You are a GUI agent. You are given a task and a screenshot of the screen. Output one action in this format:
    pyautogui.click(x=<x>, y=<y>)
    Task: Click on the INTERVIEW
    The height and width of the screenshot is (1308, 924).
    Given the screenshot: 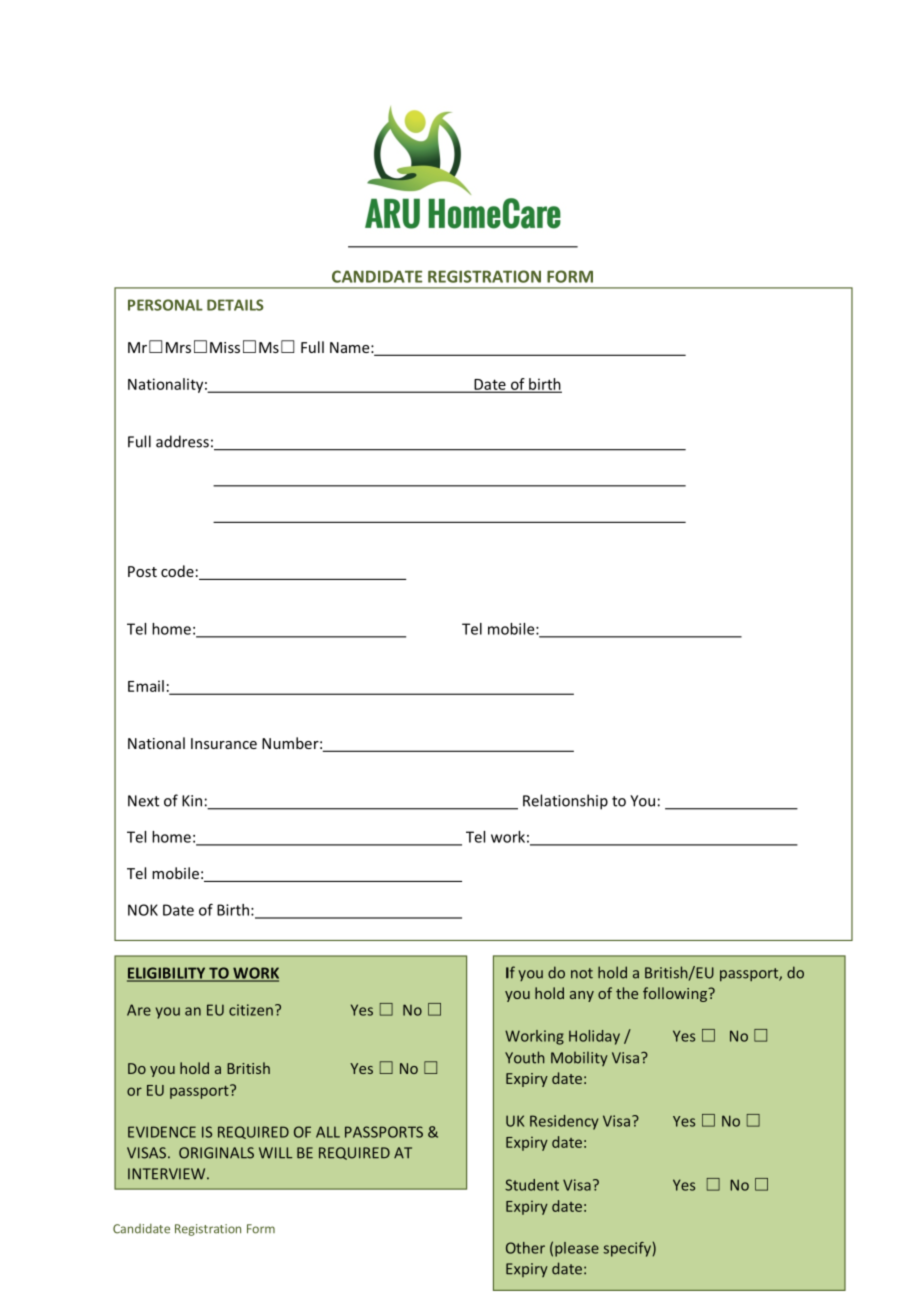 What is the action you would take?
    pyautogui.click(x=168, y=1174)
